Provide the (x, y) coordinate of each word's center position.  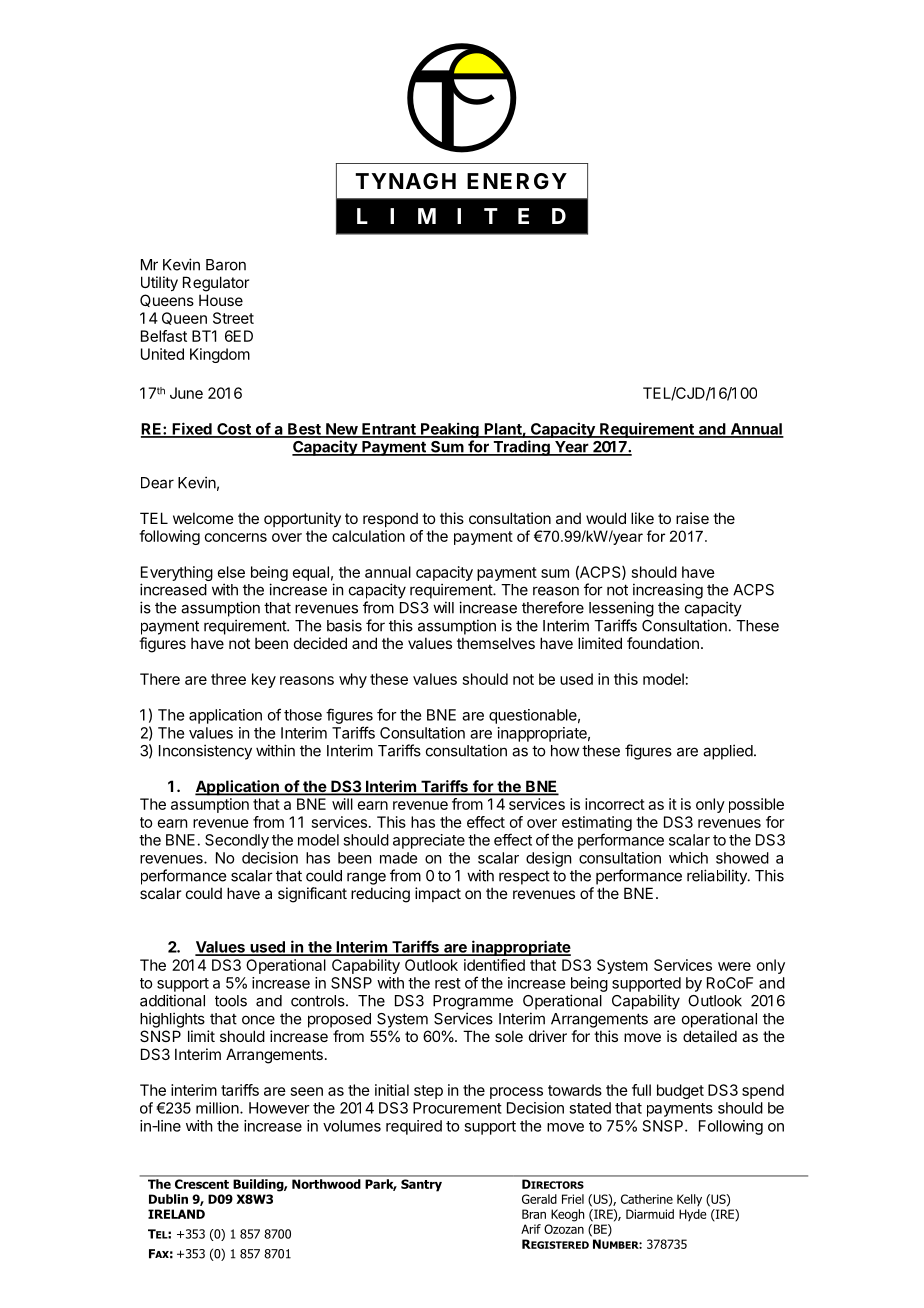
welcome (203, 518)
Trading (521, 448)
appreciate (429, 841)
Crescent (202, 1184)
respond (390, 520)
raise (692, 518)
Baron (226, 265)
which (688, 858)
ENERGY (517, 181)
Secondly (237, 841)
